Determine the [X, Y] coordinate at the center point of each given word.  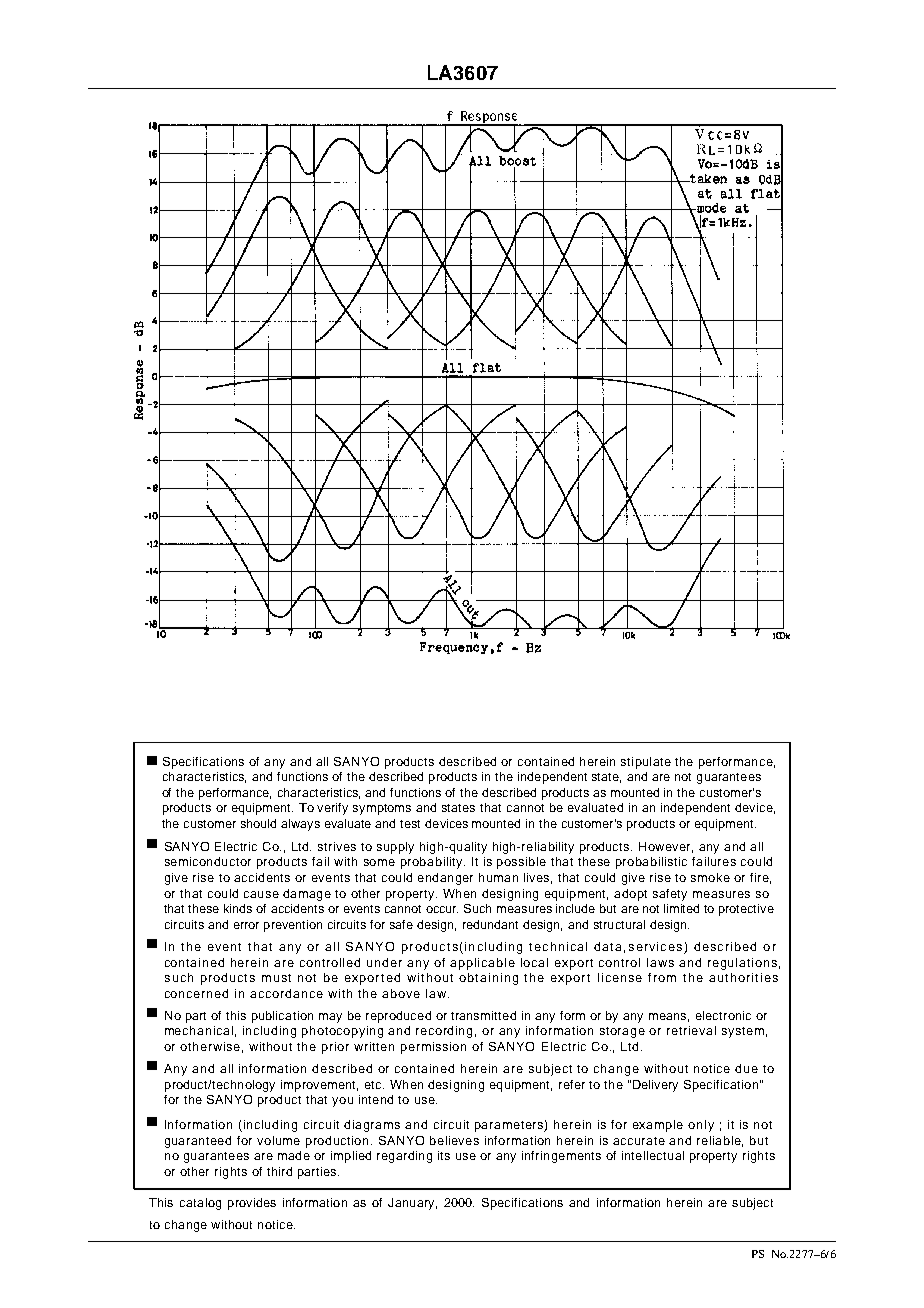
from [662, 977]
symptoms [382, 809]
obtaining [488, 979]
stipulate [646, 763]
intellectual [653, 1155]
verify [332, 809]
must [276, 978]
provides [252, 1204]
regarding [404, 1157]
